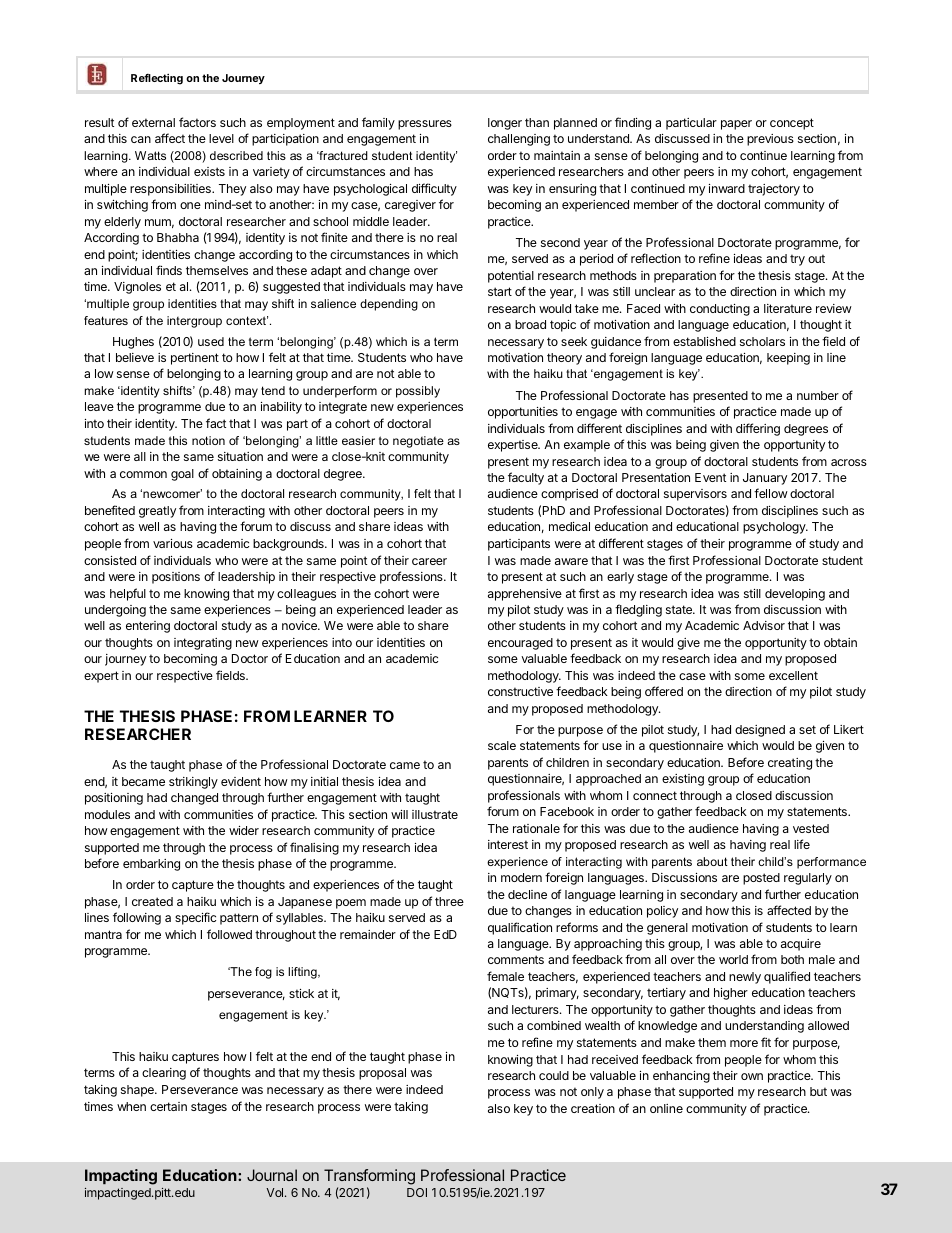 This document has width=952, height=1233. Describe the element at coordinates (195, 359) in the document. I see `pertinent` at that location.
